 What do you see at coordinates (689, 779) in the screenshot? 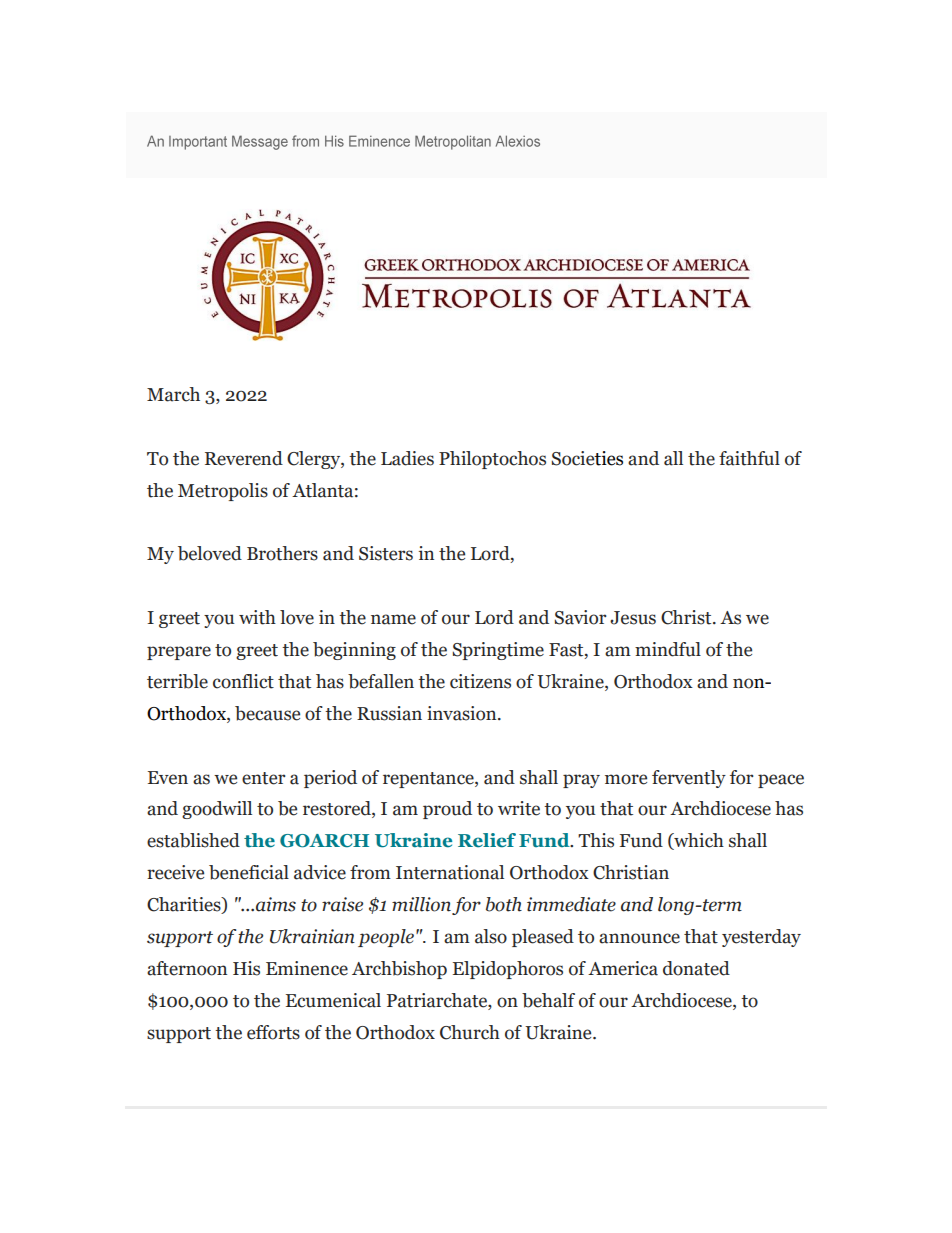
I see `fervently` at bounding box center [689, 779].
